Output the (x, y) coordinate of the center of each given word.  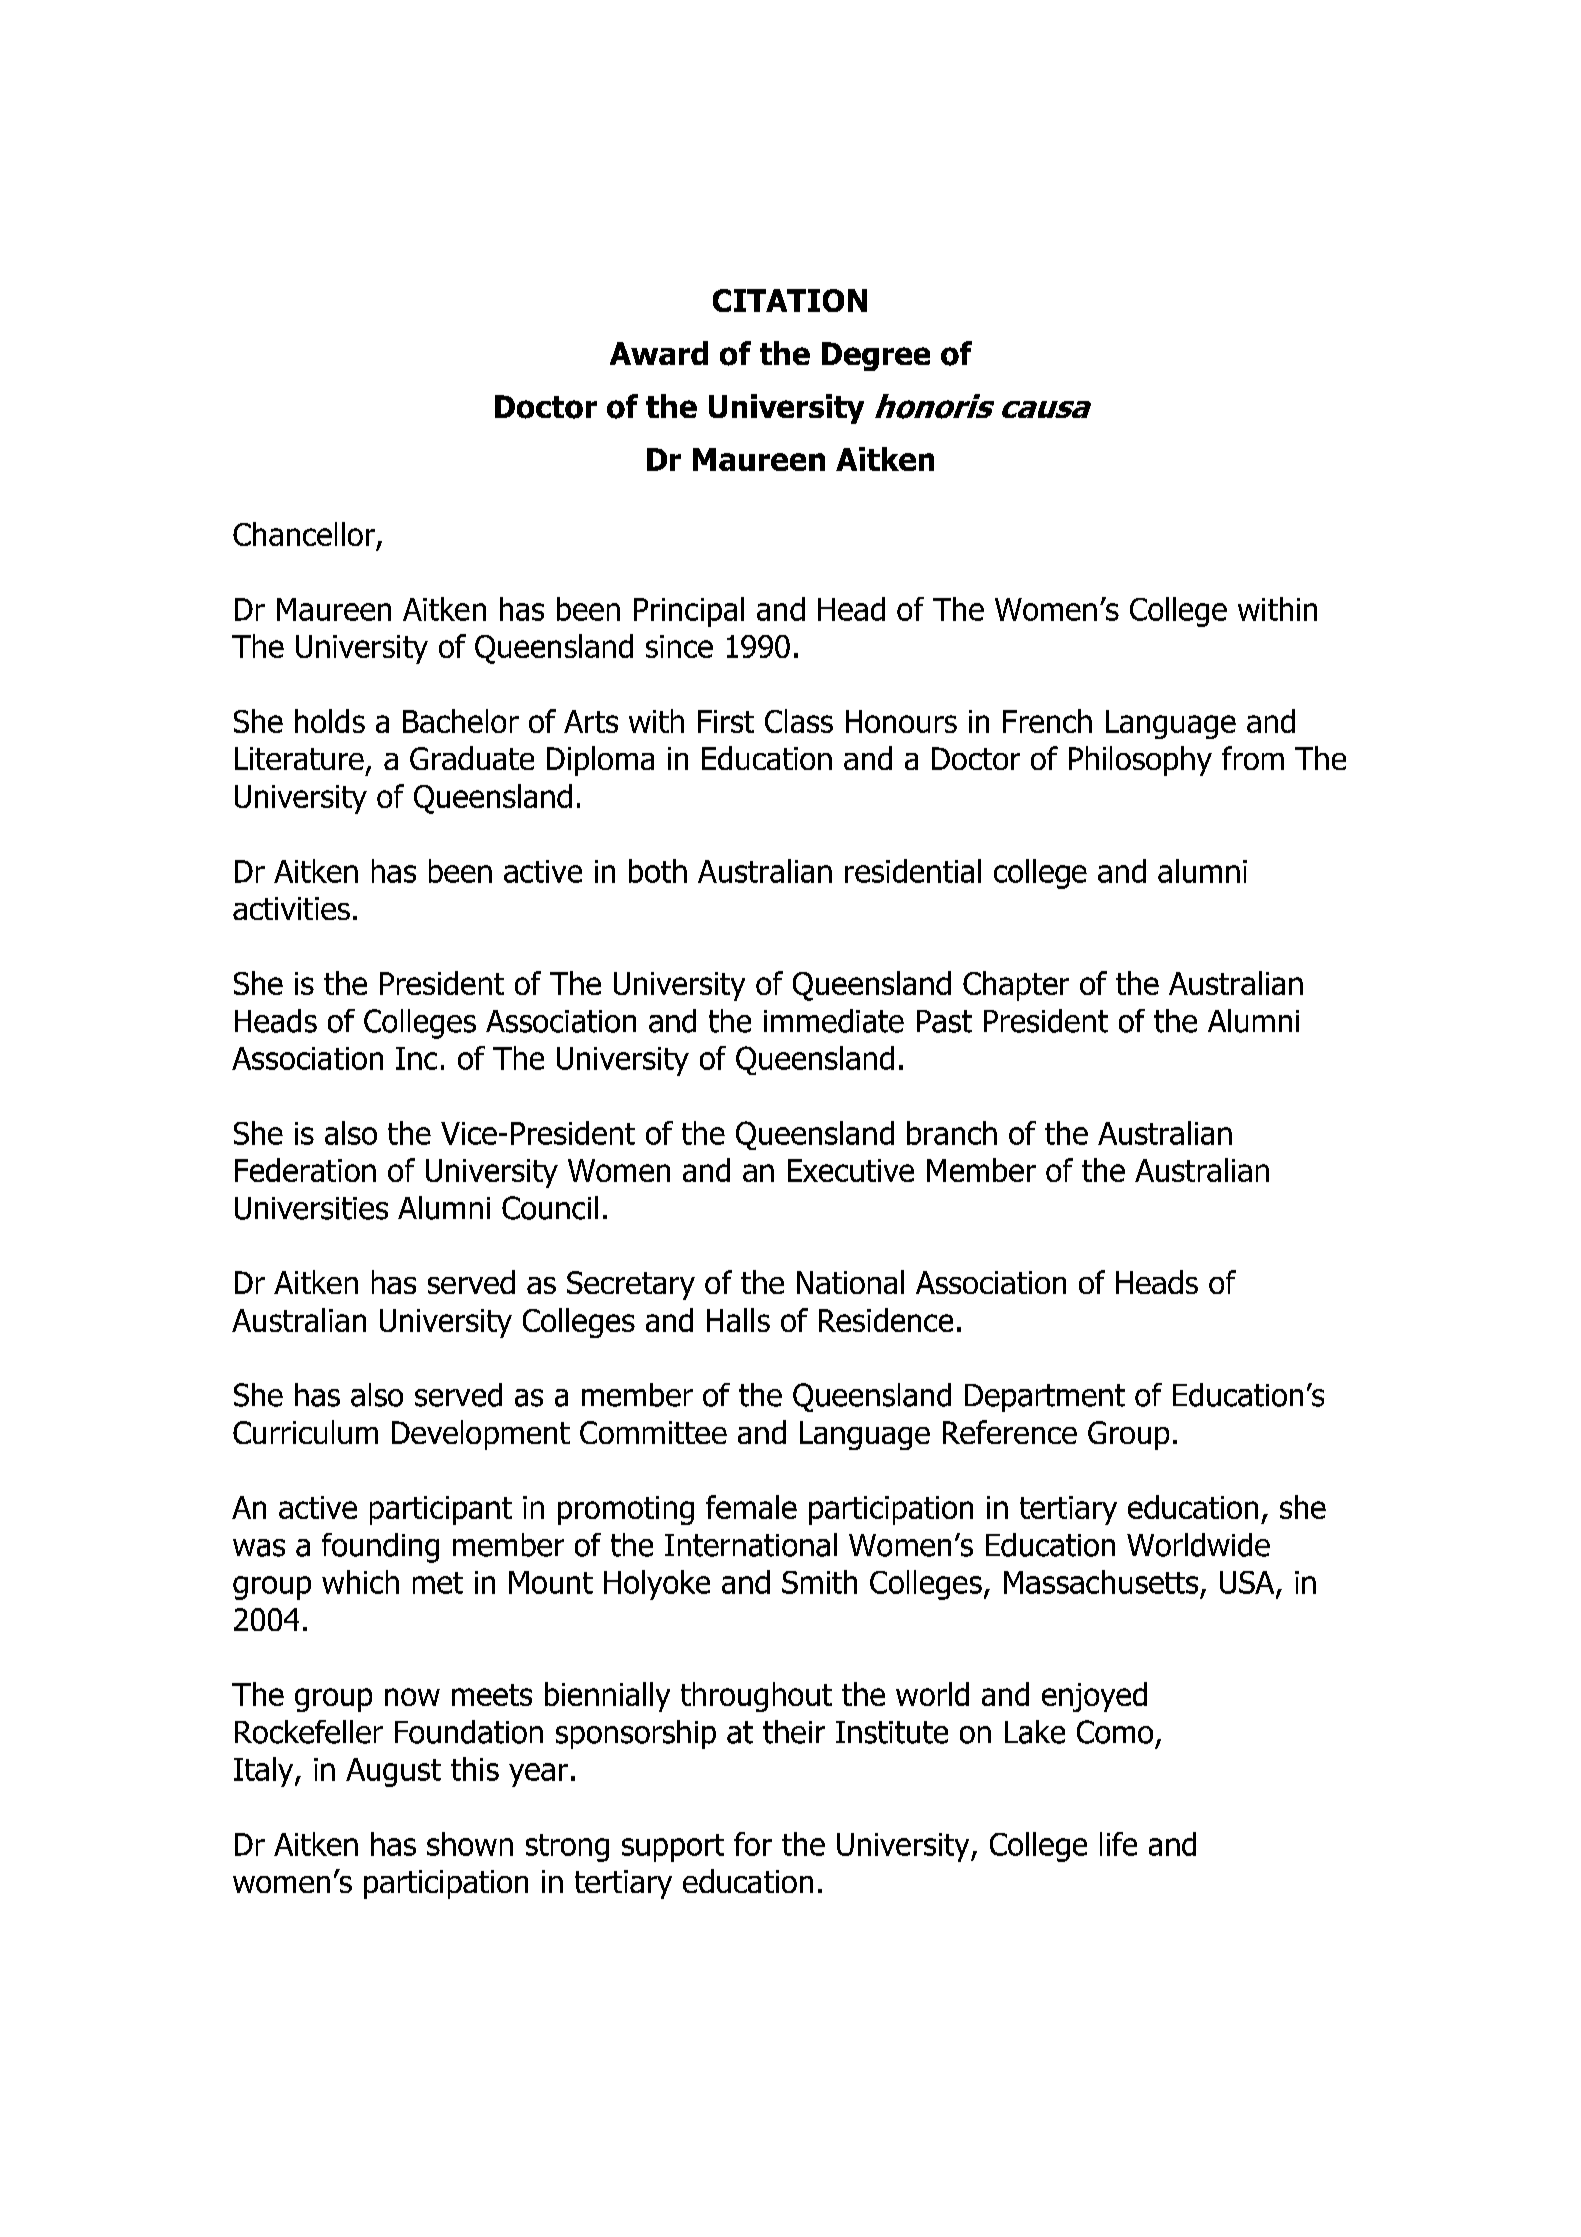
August (393, 1772)
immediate (834, 1021)
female (751, 1507)
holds (330, 721)
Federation (305, 1170)
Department (1045, 1398)
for (753, 1844)
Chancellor (304, 534)
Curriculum (305, 1432)
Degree (876, 356)
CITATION (790, 300)
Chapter (1016, 986)
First (726, 721)
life (1118, 1844)
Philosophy (1140, 761)
